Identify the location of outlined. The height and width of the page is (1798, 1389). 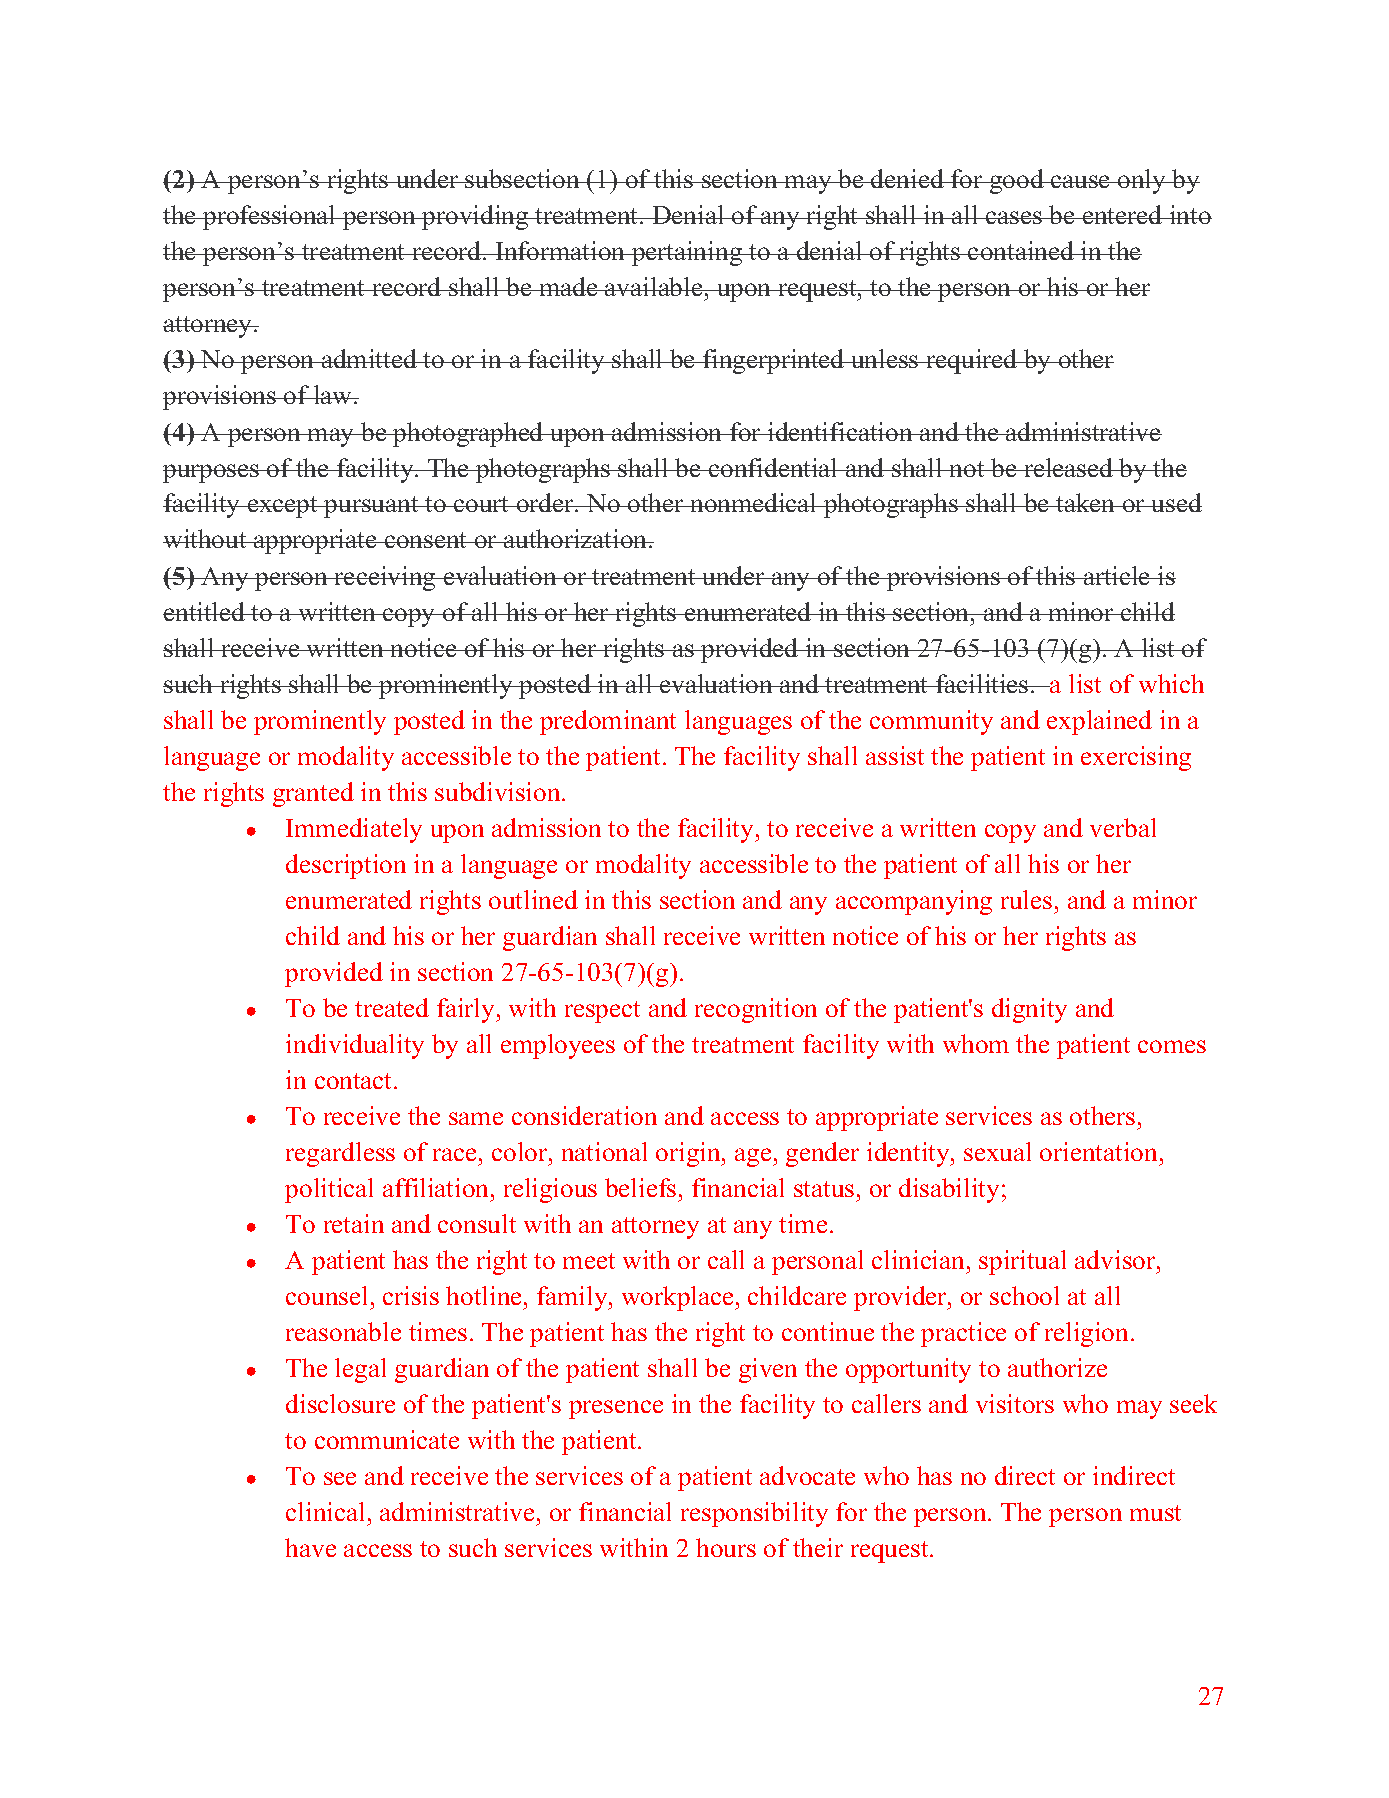
(533, 899).
